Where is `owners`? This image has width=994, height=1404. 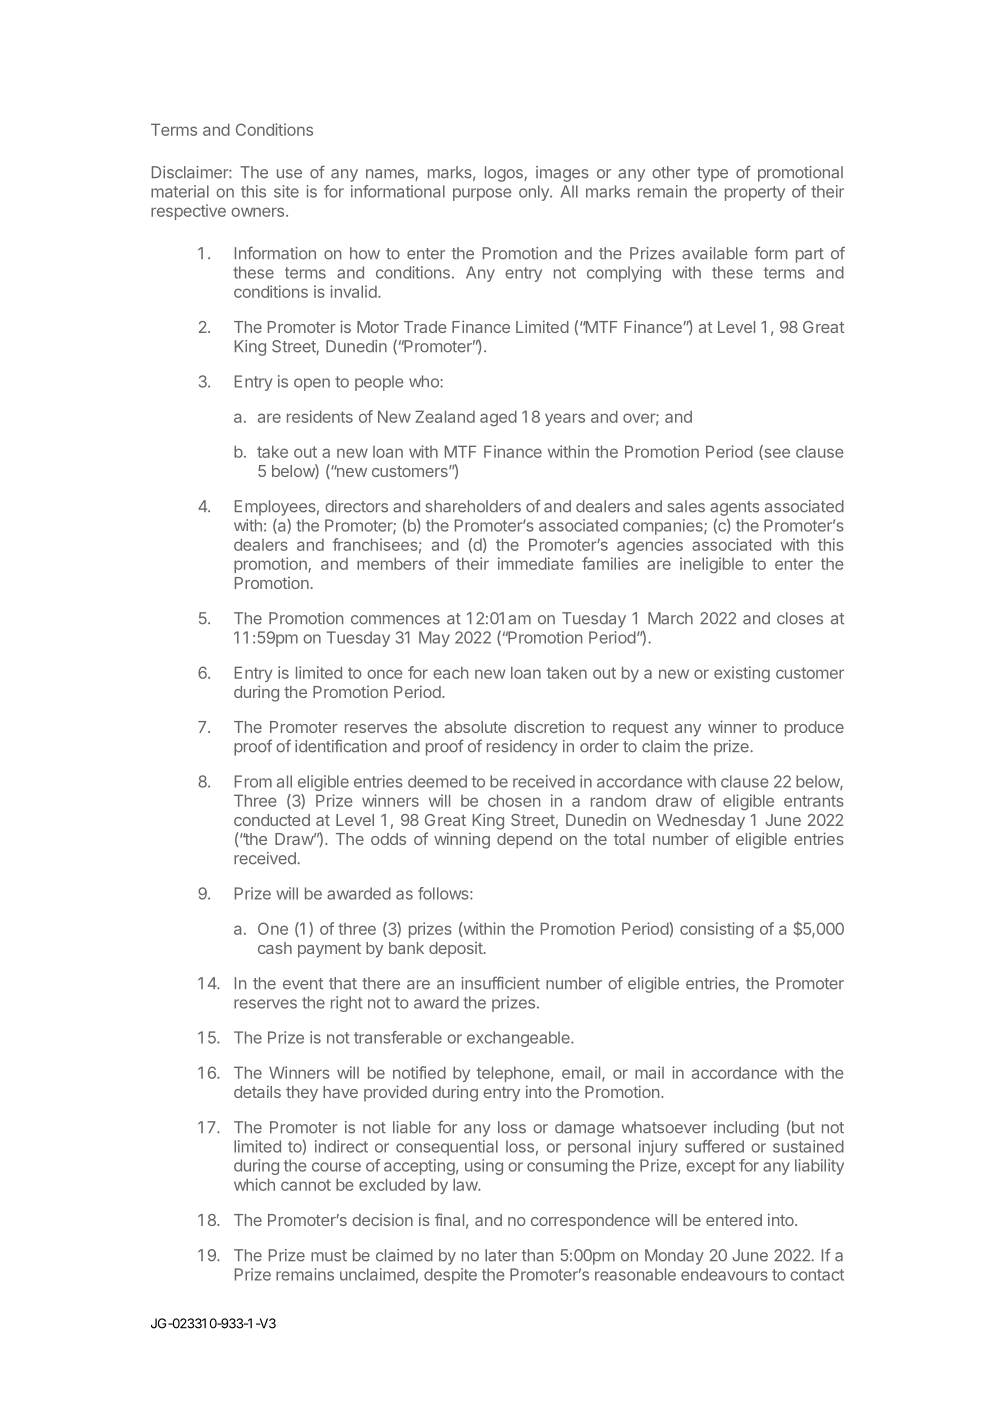 owners is located at coordinates (259, 212).
